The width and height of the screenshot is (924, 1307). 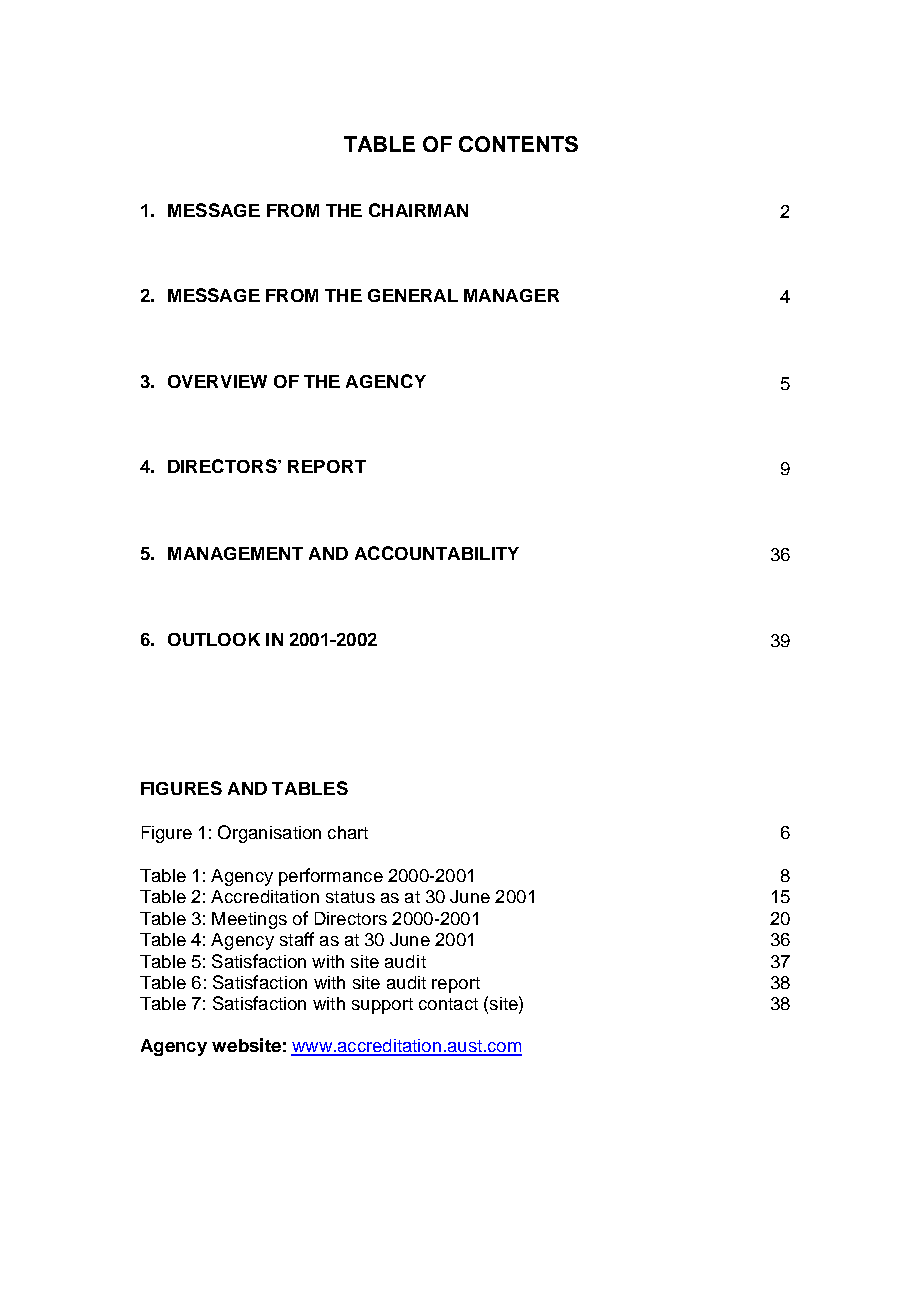 What do you see at coordinates (235, 553) in the screenshot?
I see `MANAGEMENT` at bounding box center [235, 553].
